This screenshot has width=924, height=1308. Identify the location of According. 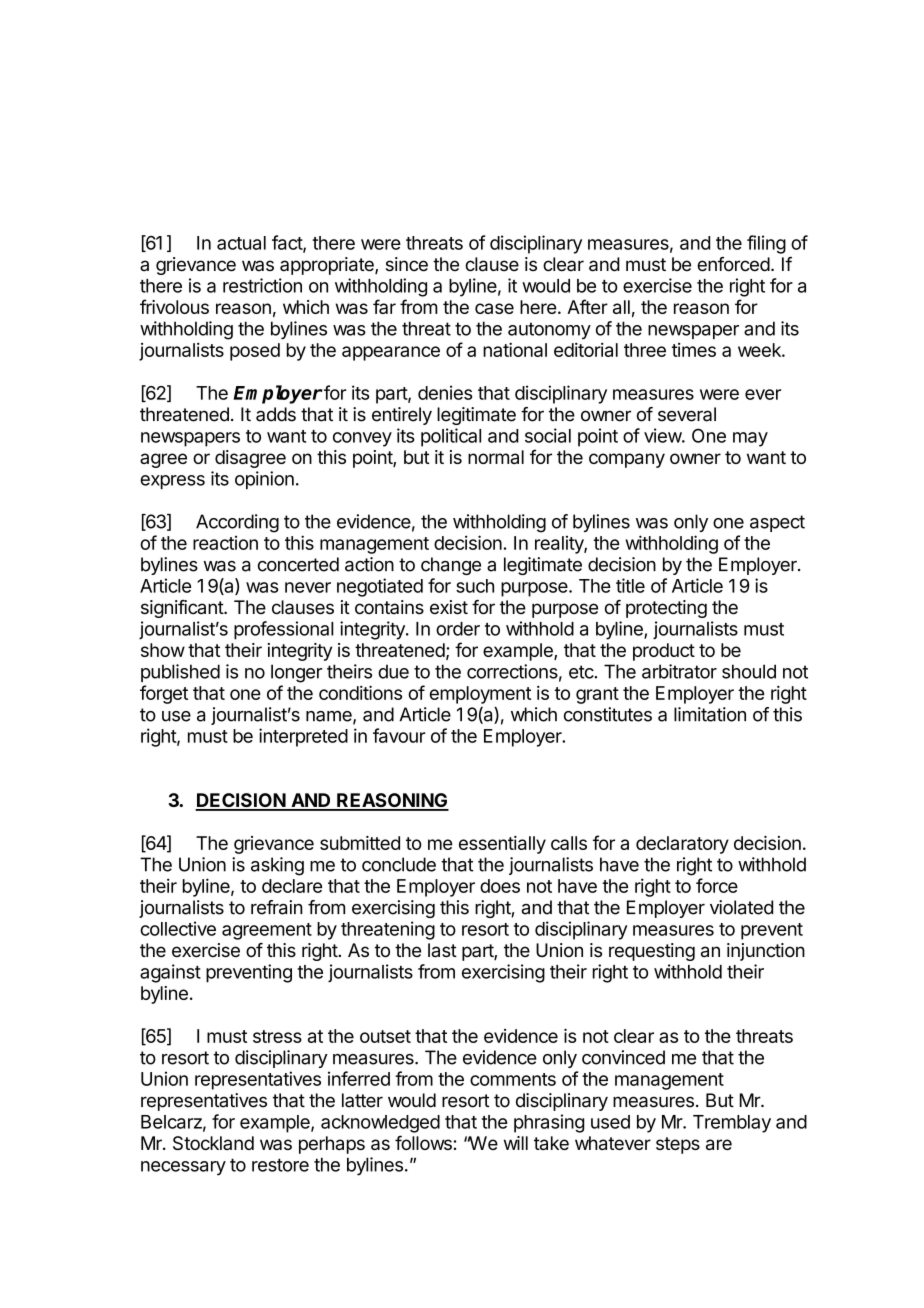
(237, 523).
